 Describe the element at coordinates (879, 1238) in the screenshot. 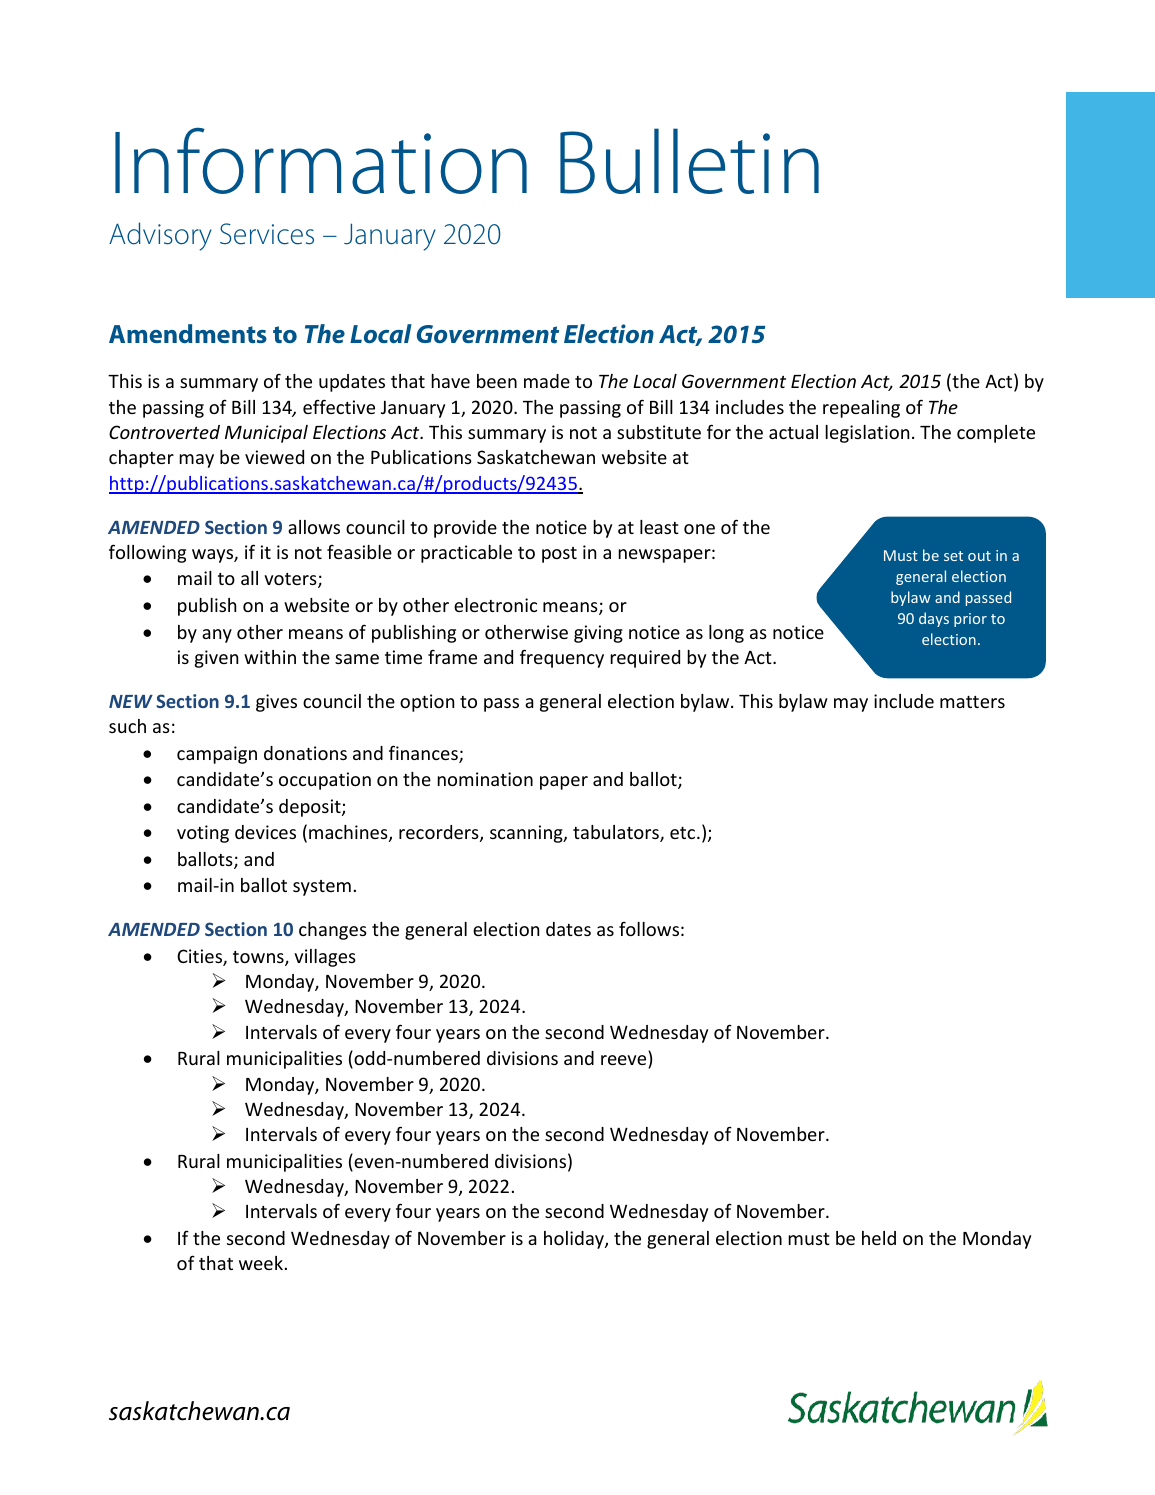

I see `held` at that location.
